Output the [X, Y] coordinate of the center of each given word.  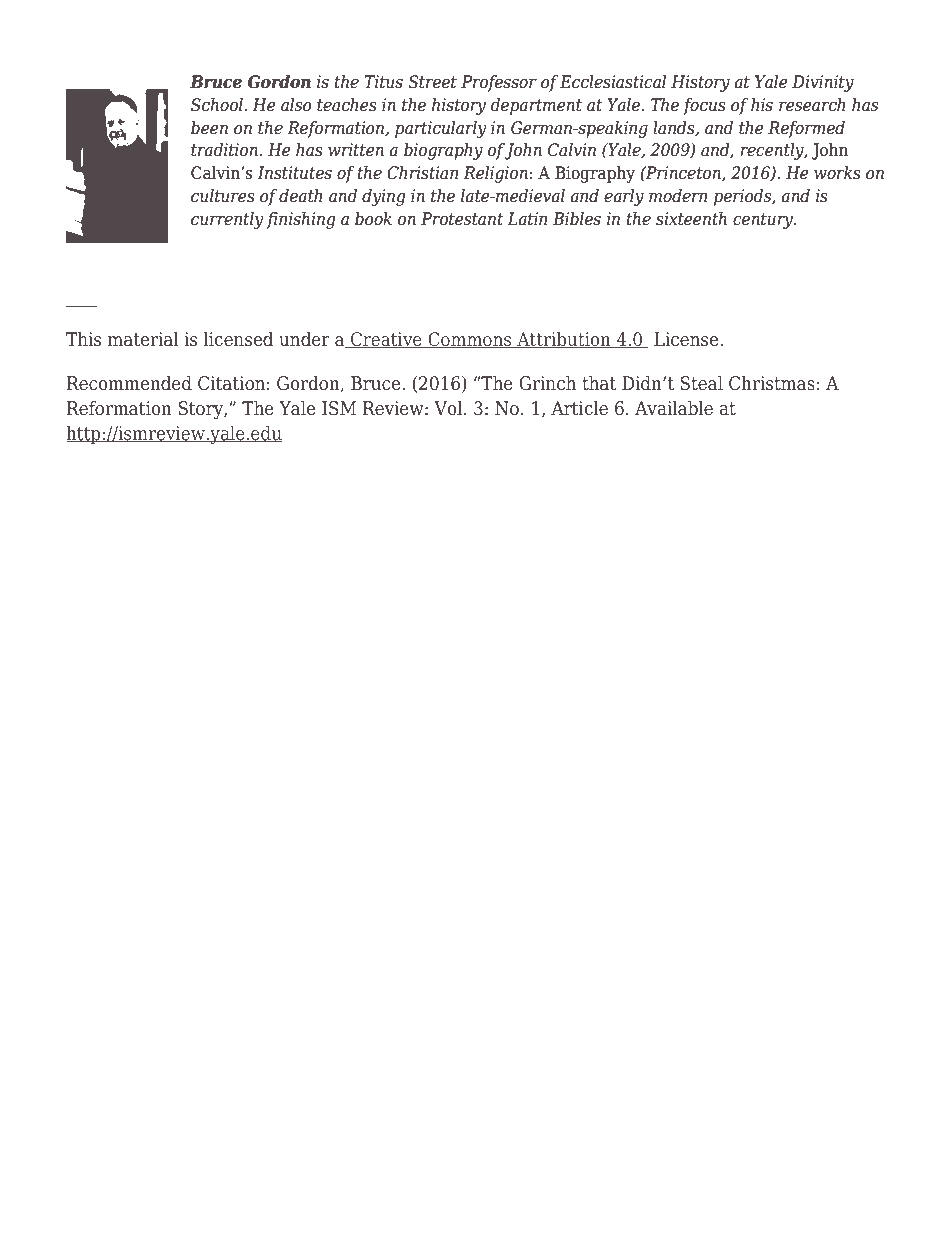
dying [384, 197]
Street [432, 82]
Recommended [129, 383]
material [143, 339]
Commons [470, 340]
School [218, 105]
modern [678, 196]
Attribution [564, 340]
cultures [223, 196]
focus [704, 106]
